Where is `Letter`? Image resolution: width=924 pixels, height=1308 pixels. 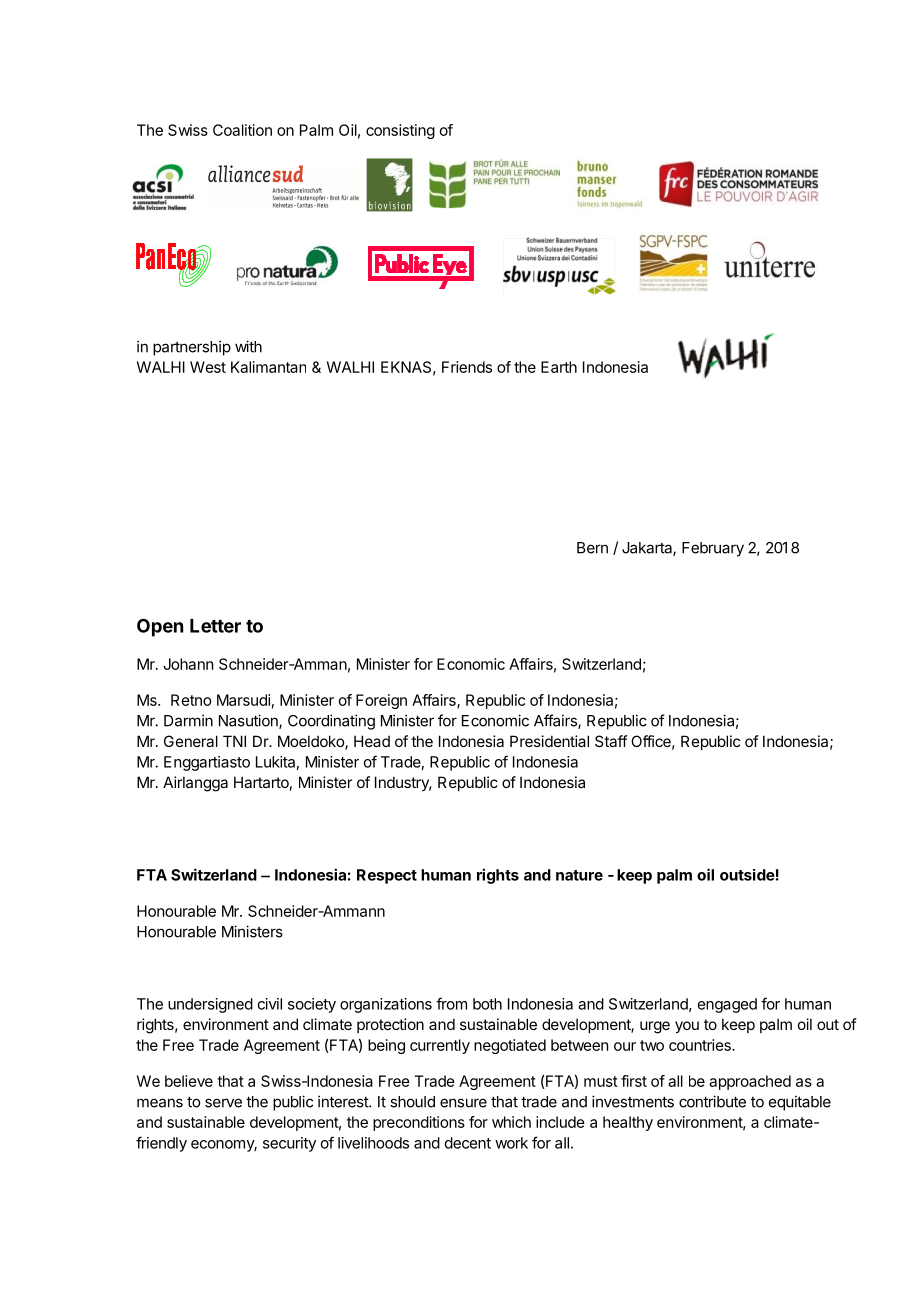 Letter is located at coordinates (215, 626).
